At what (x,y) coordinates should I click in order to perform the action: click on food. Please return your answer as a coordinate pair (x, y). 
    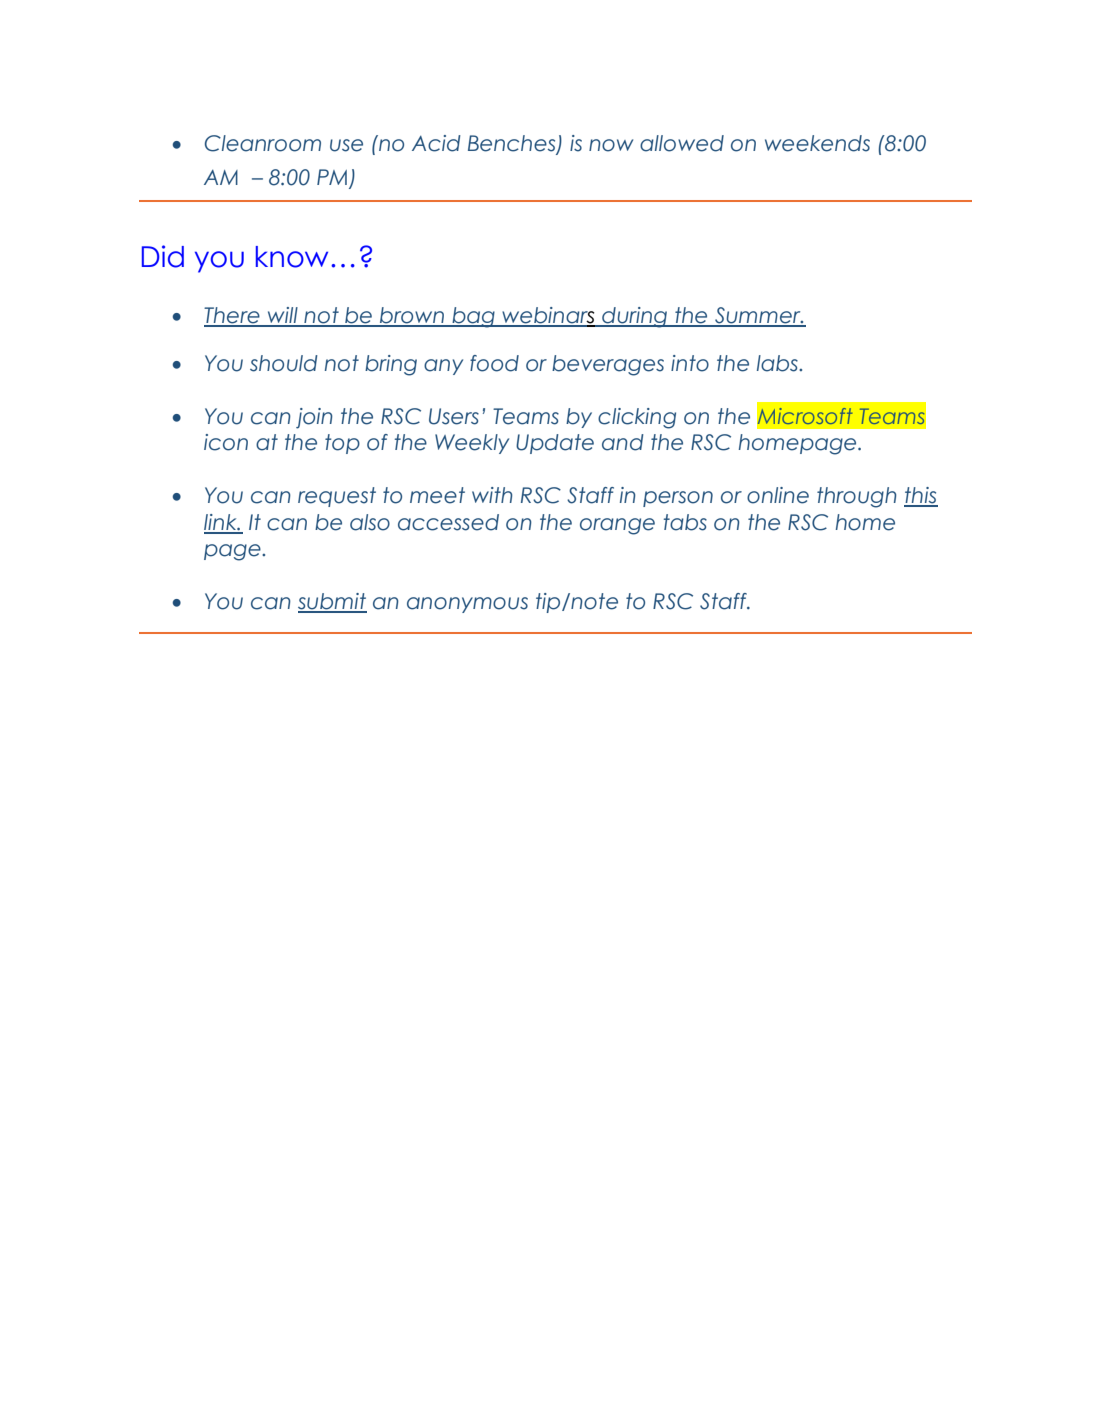
    Looking at the image, I should click on (494, 363).
